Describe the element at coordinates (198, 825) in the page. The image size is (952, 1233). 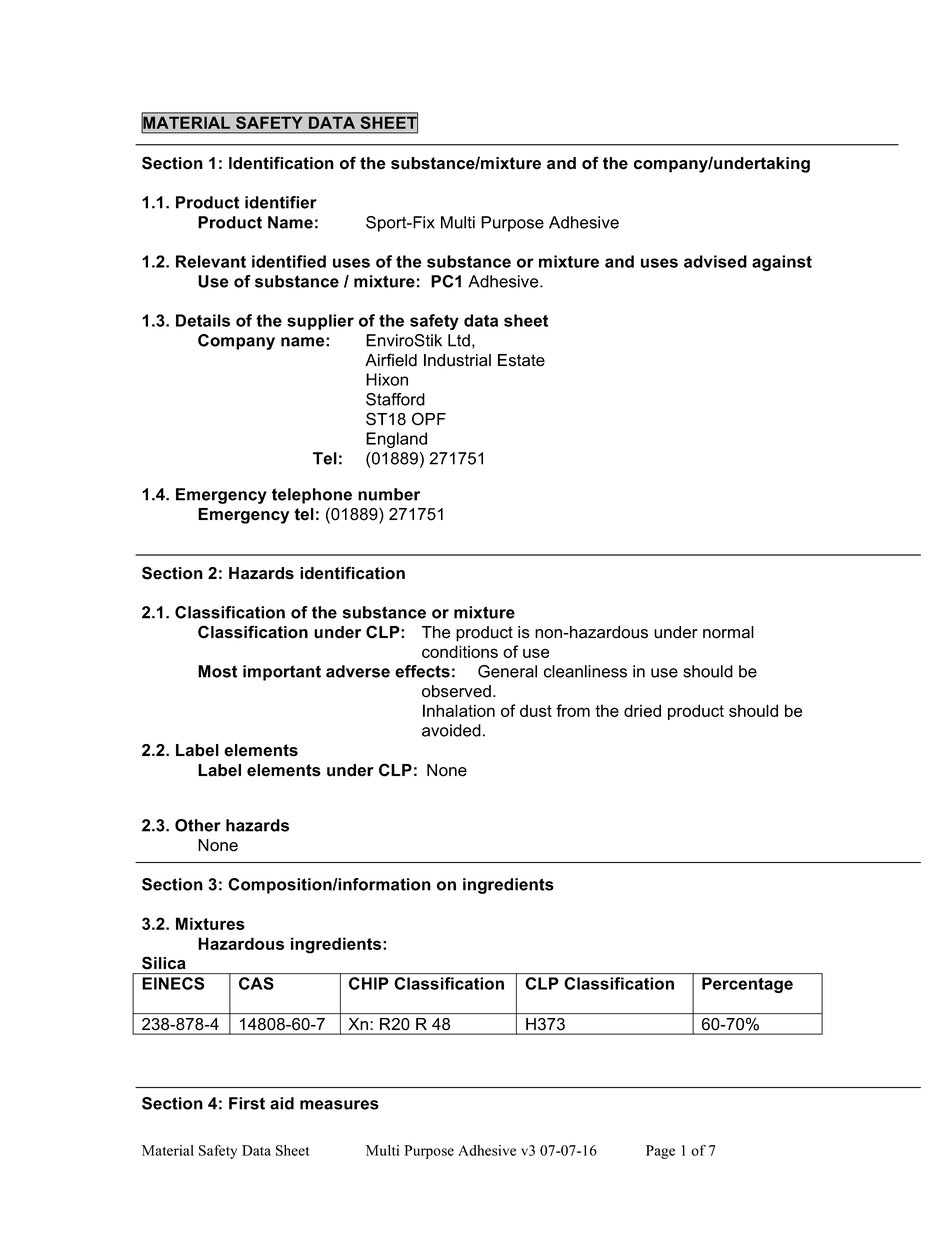
I see `Other` at that location.
